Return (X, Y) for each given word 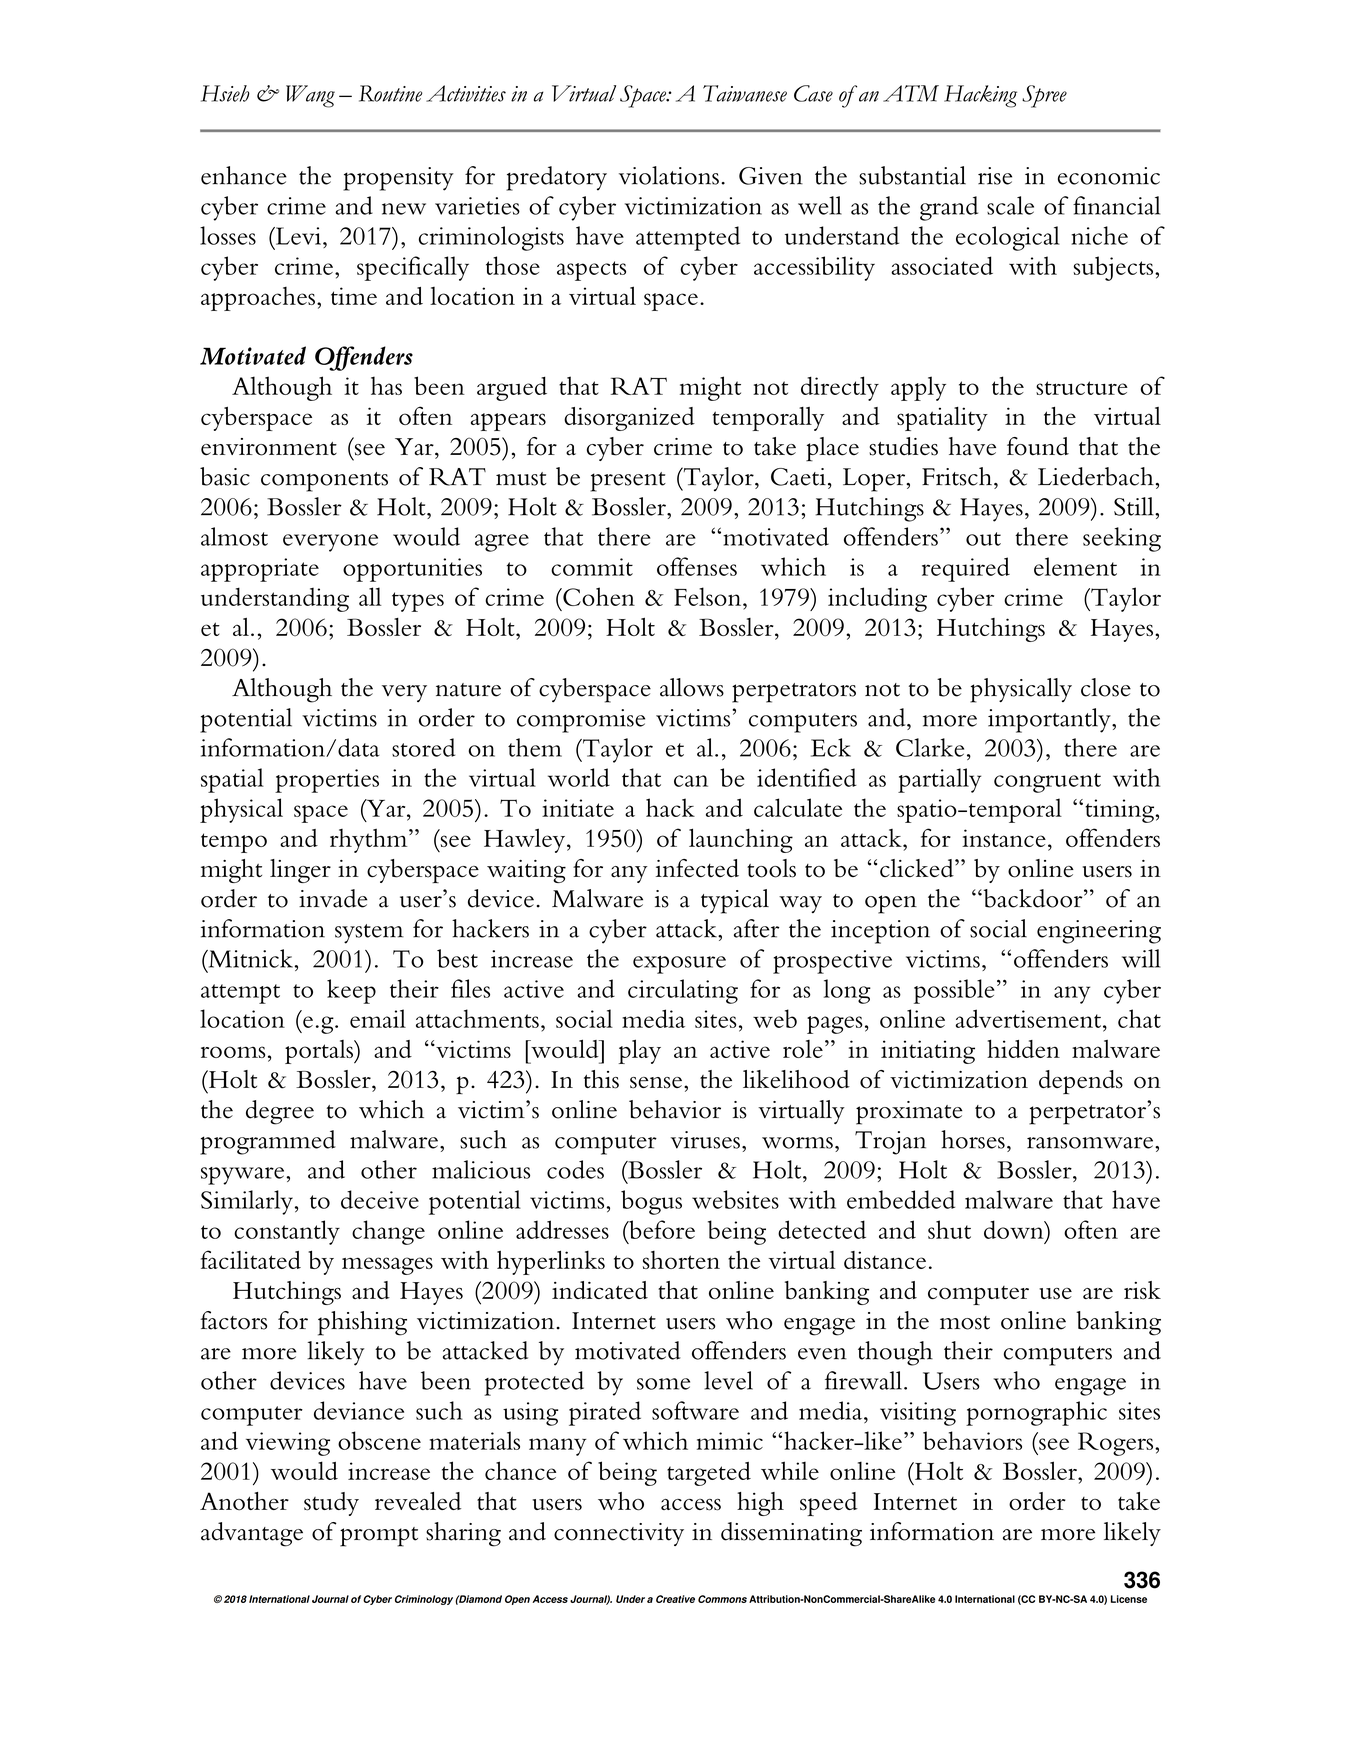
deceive (380, 1199)
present (628, 482)
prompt (379, 1537)
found (1038, 446)
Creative (675, 1599)
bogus (651, 1202)
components (324, 482)
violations (669, 175)
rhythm (370, 841)
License (1129, 1599)
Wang (310, 96)
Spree (1044, 96)
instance (1004, 838)
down (1015, 1229)
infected (697, 868)
